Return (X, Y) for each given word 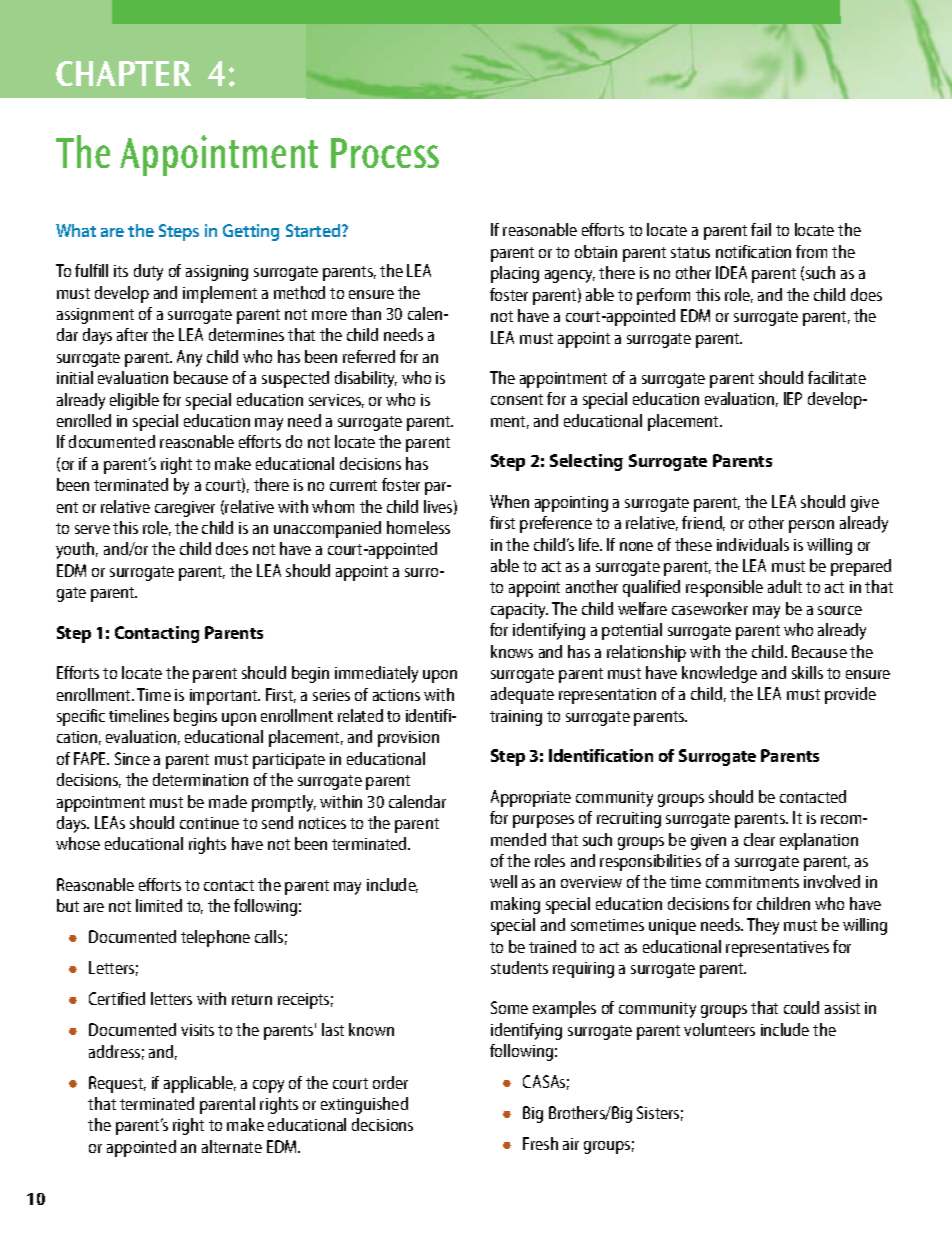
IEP (793, 398)
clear (759, 839)
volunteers (719, 1029)
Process (385, 153)
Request (117, 1084)
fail (761, 229)
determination (200, 779)
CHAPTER (123, 73)
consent (517, 399)
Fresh (540, 1143)
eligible (134, 401)
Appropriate (531, 798)
